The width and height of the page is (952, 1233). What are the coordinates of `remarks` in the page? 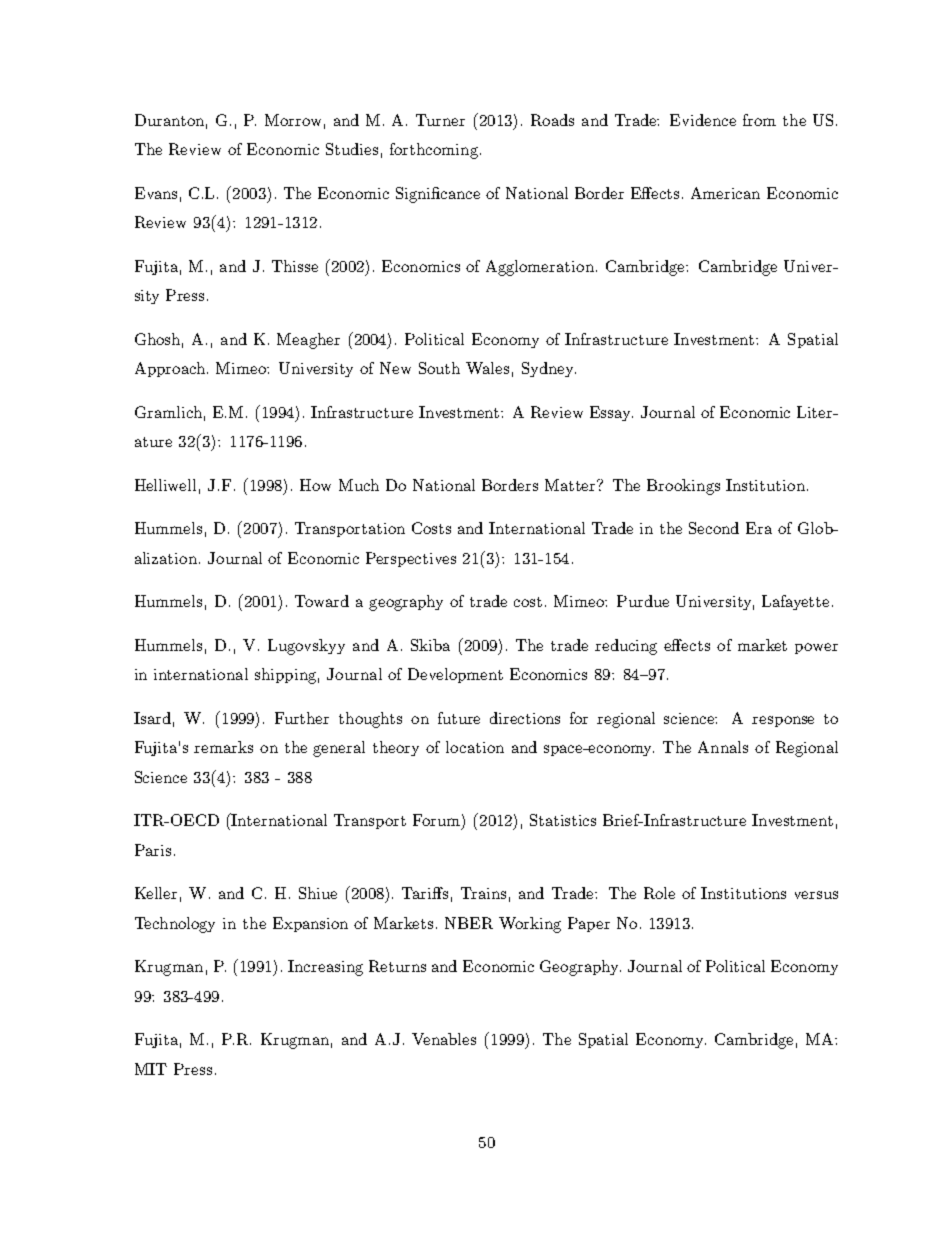 It's located at (223, 747).
